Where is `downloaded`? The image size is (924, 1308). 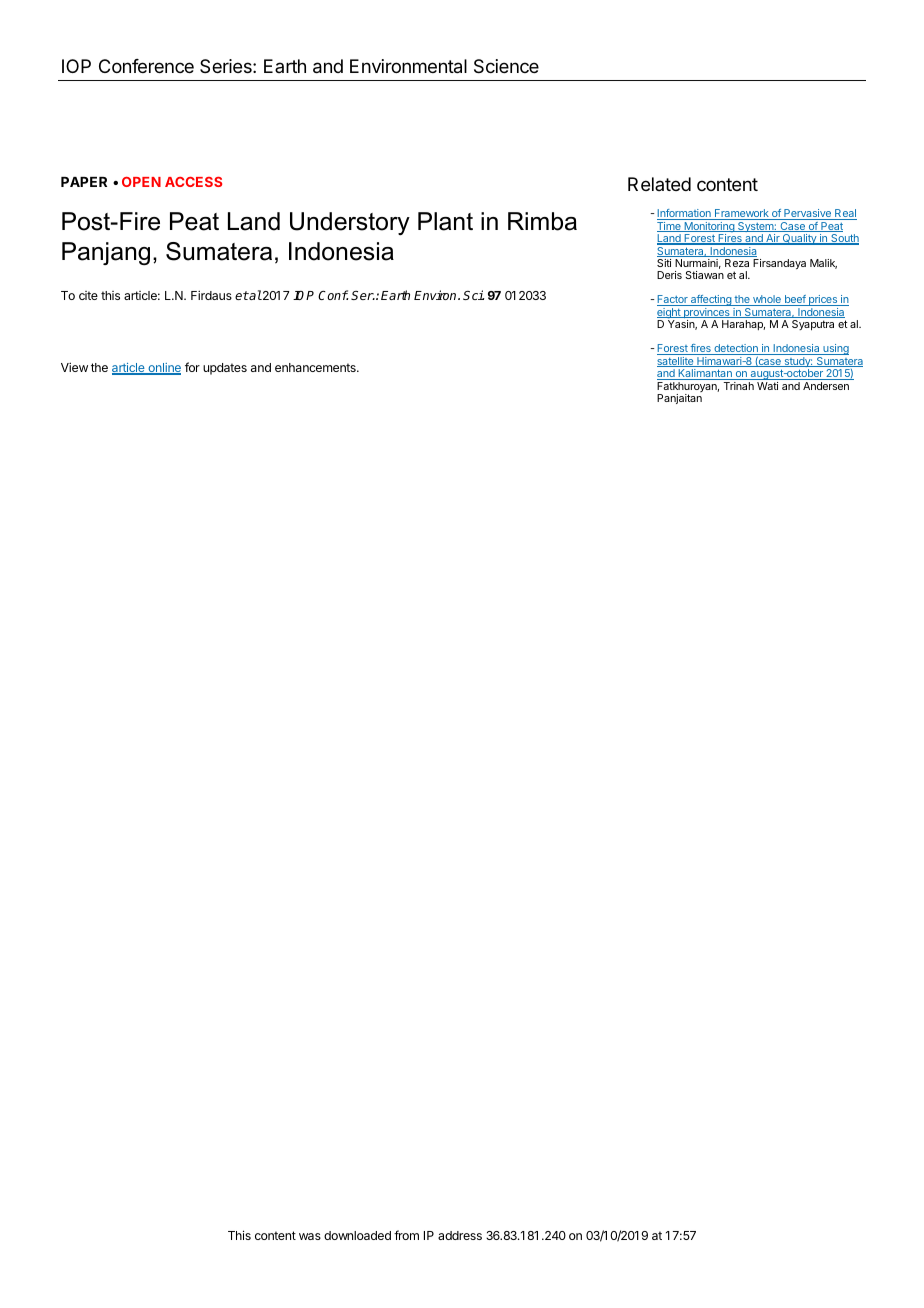
downloaded is located at coordinates (357, 1235).
